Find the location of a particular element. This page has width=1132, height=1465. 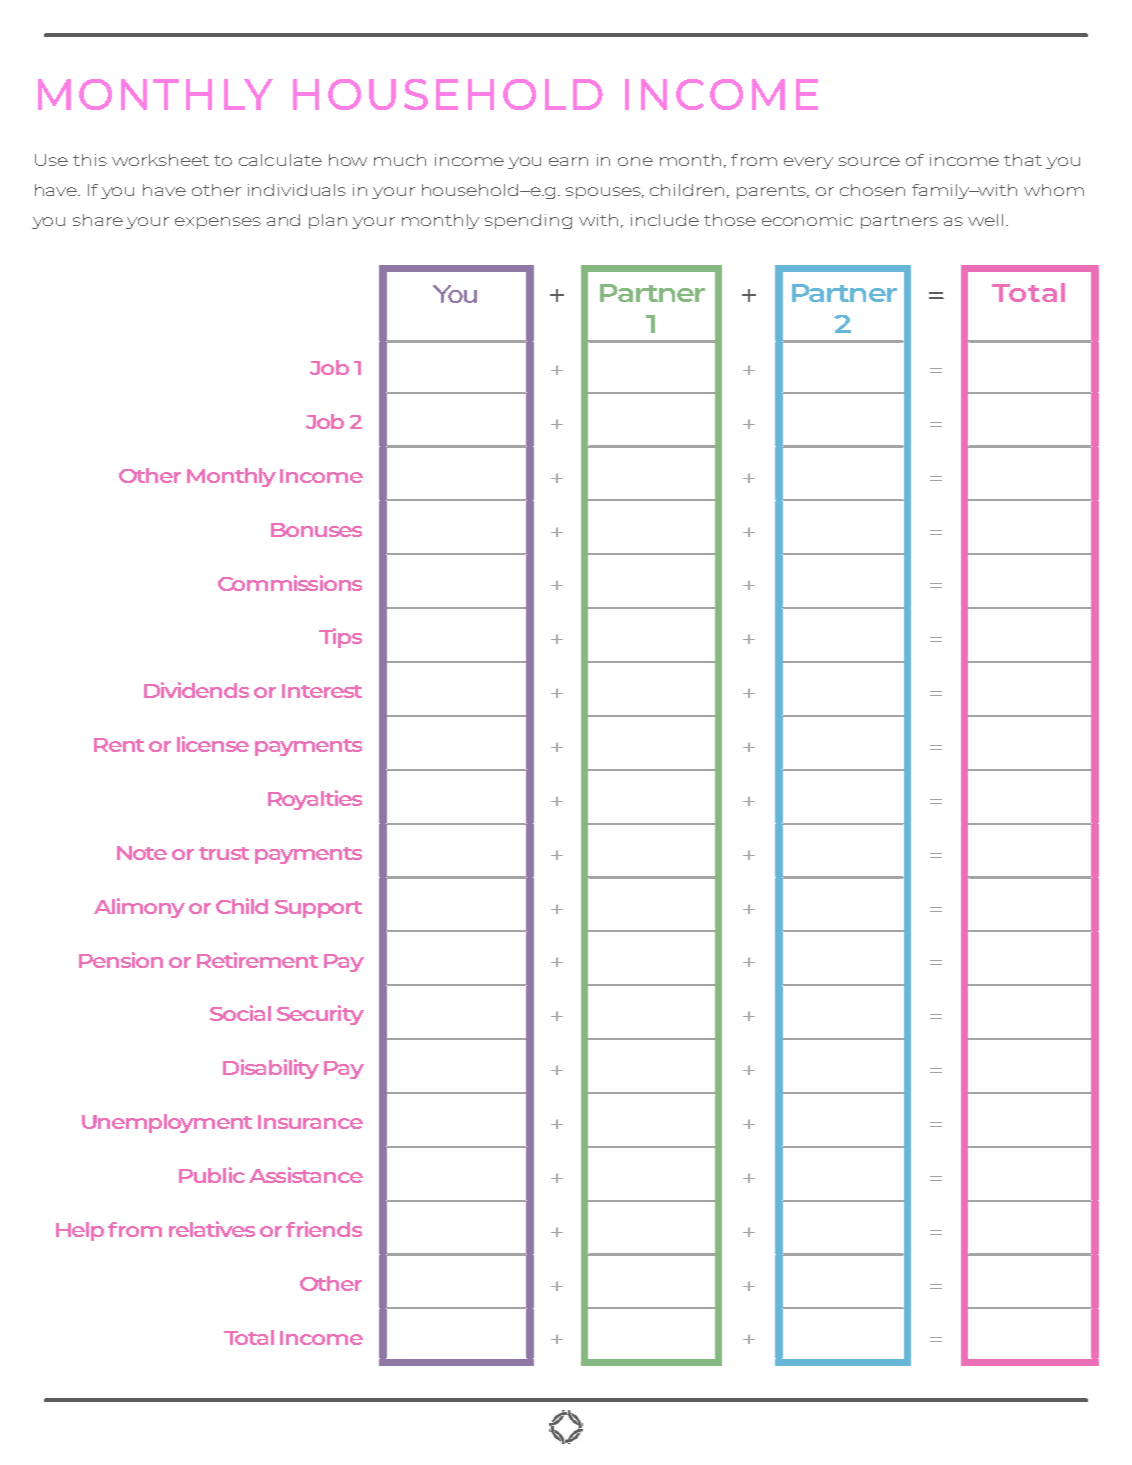

chosen is located at coordinates (872, 190).
